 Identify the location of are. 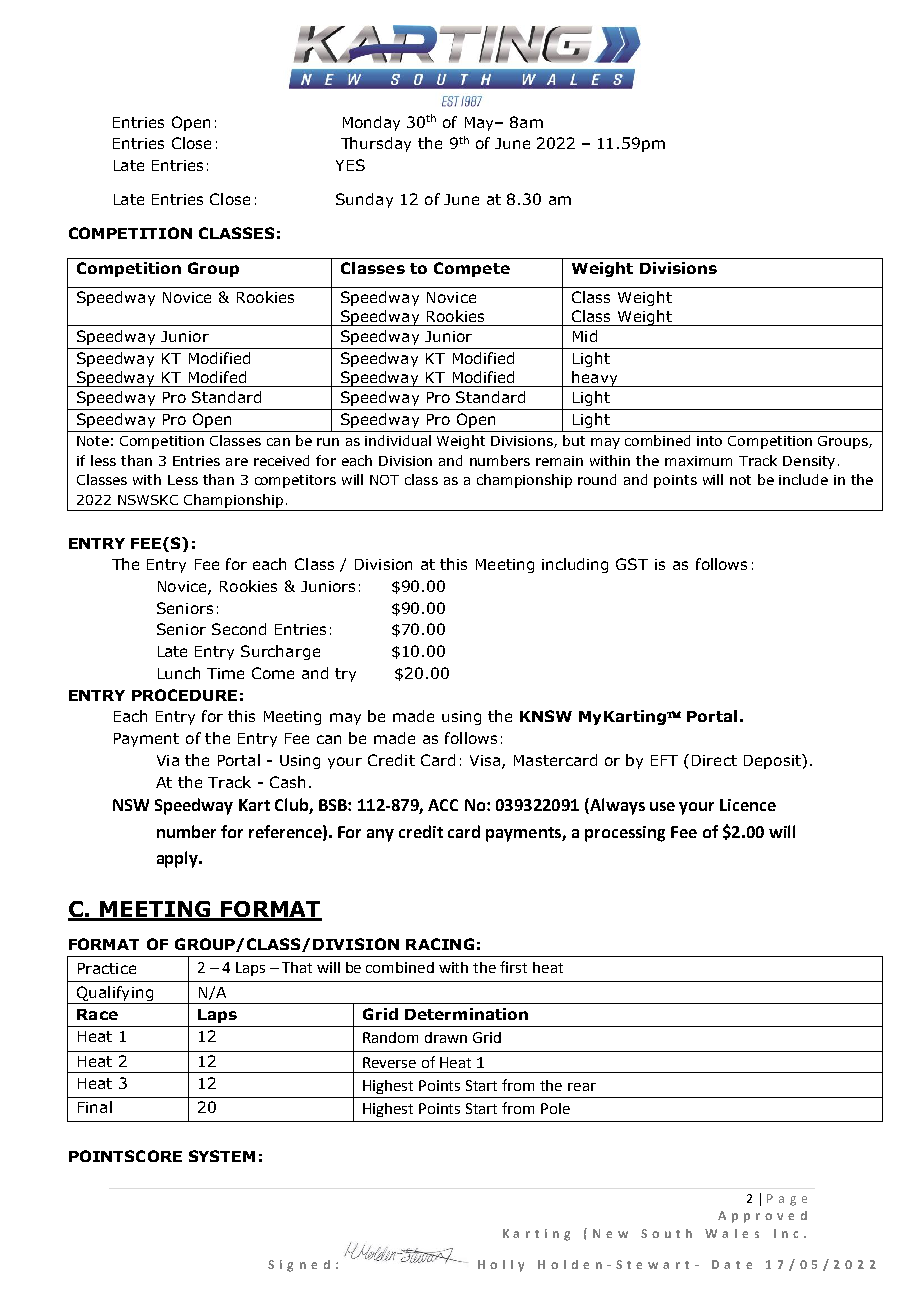
(237, 462).
